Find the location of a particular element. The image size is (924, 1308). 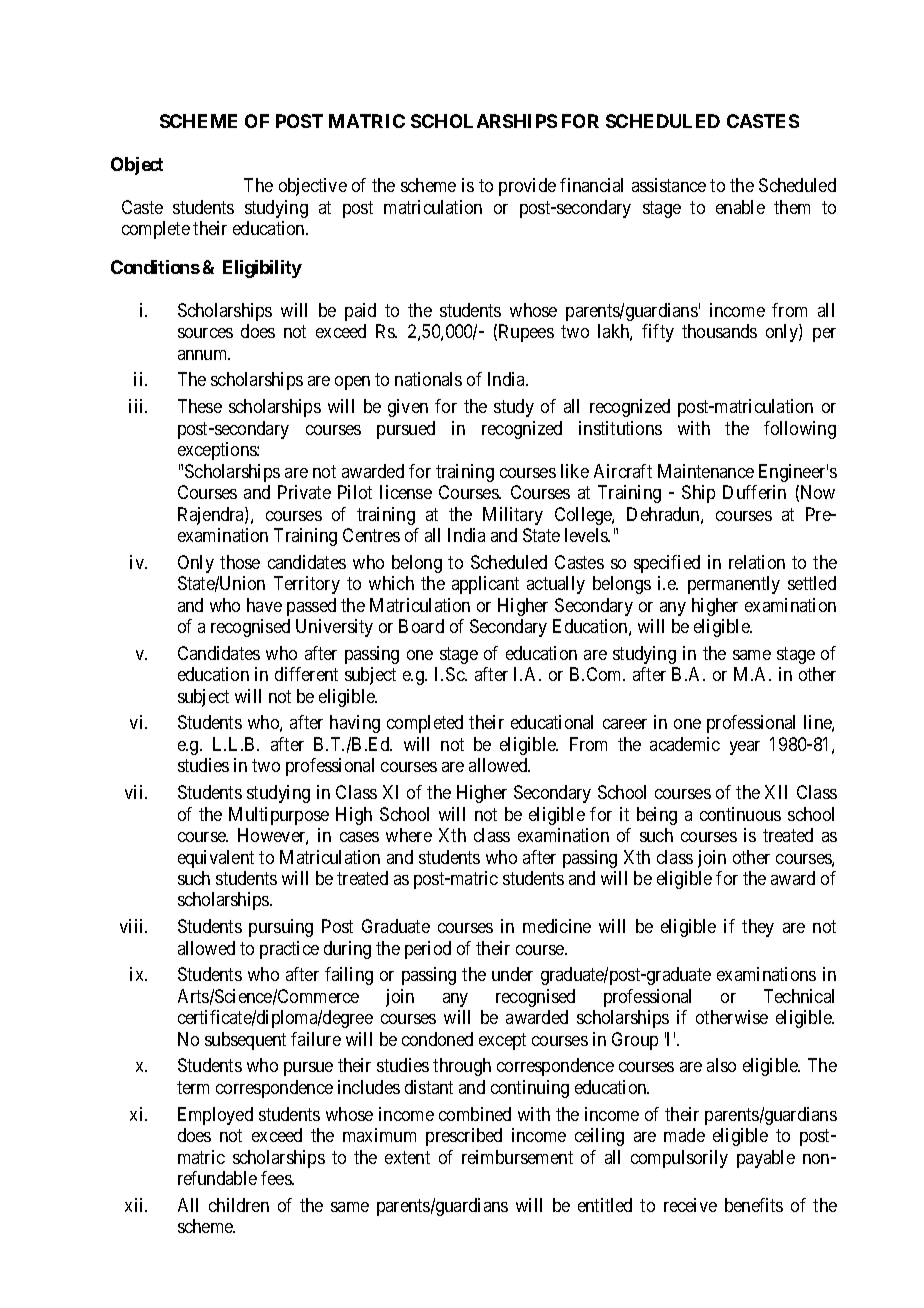

enable is located at coordinates (740, 207).
